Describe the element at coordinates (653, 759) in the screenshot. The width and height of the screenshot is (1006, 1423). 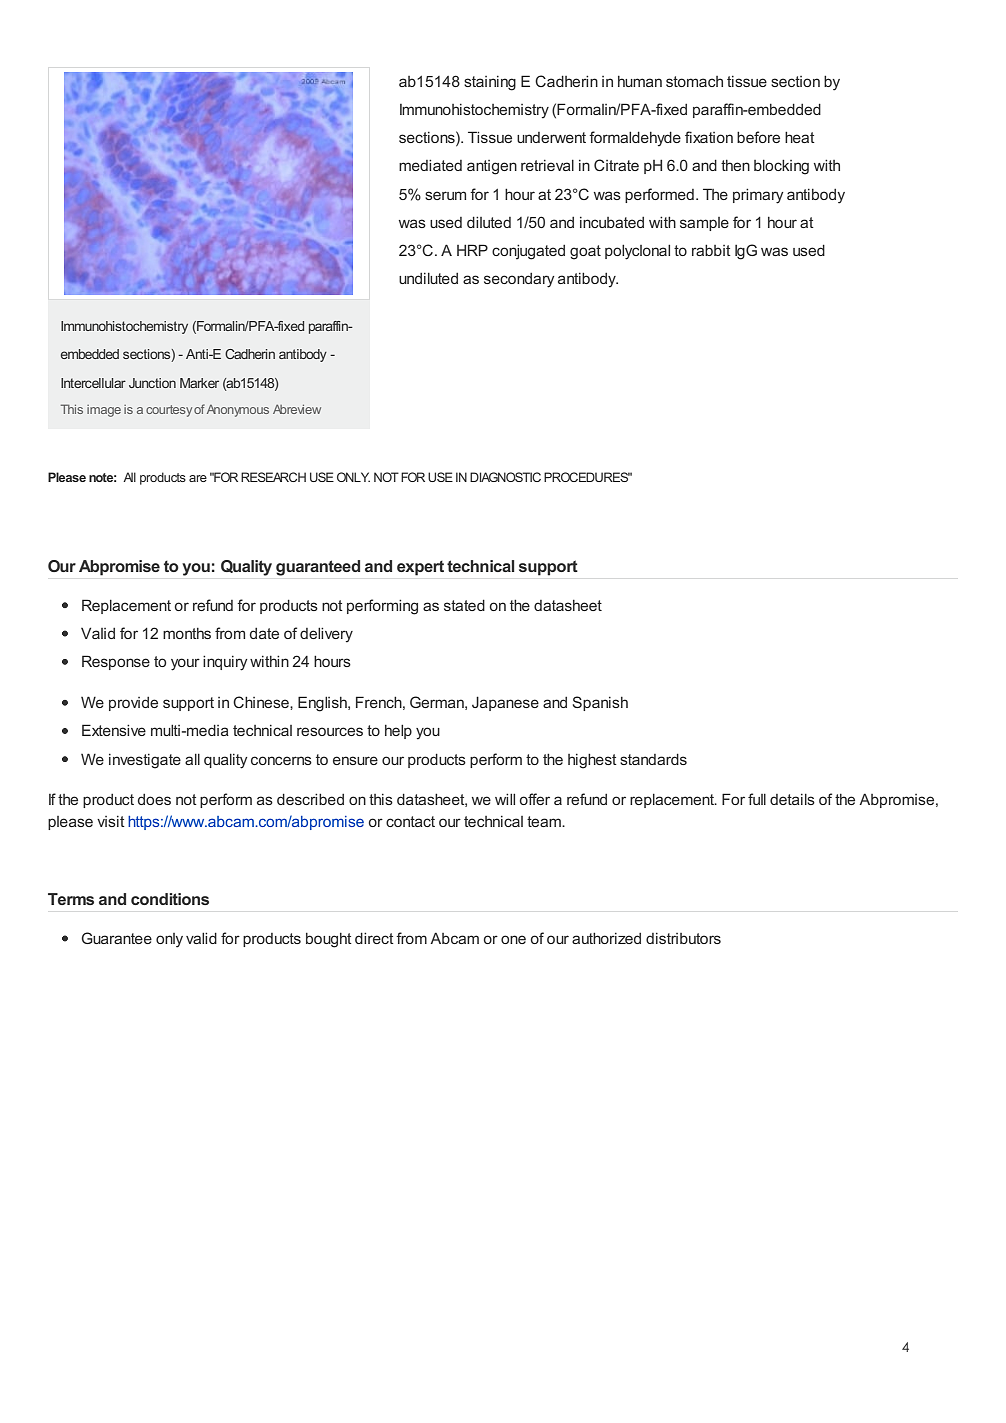
I see `standards` at that location.
